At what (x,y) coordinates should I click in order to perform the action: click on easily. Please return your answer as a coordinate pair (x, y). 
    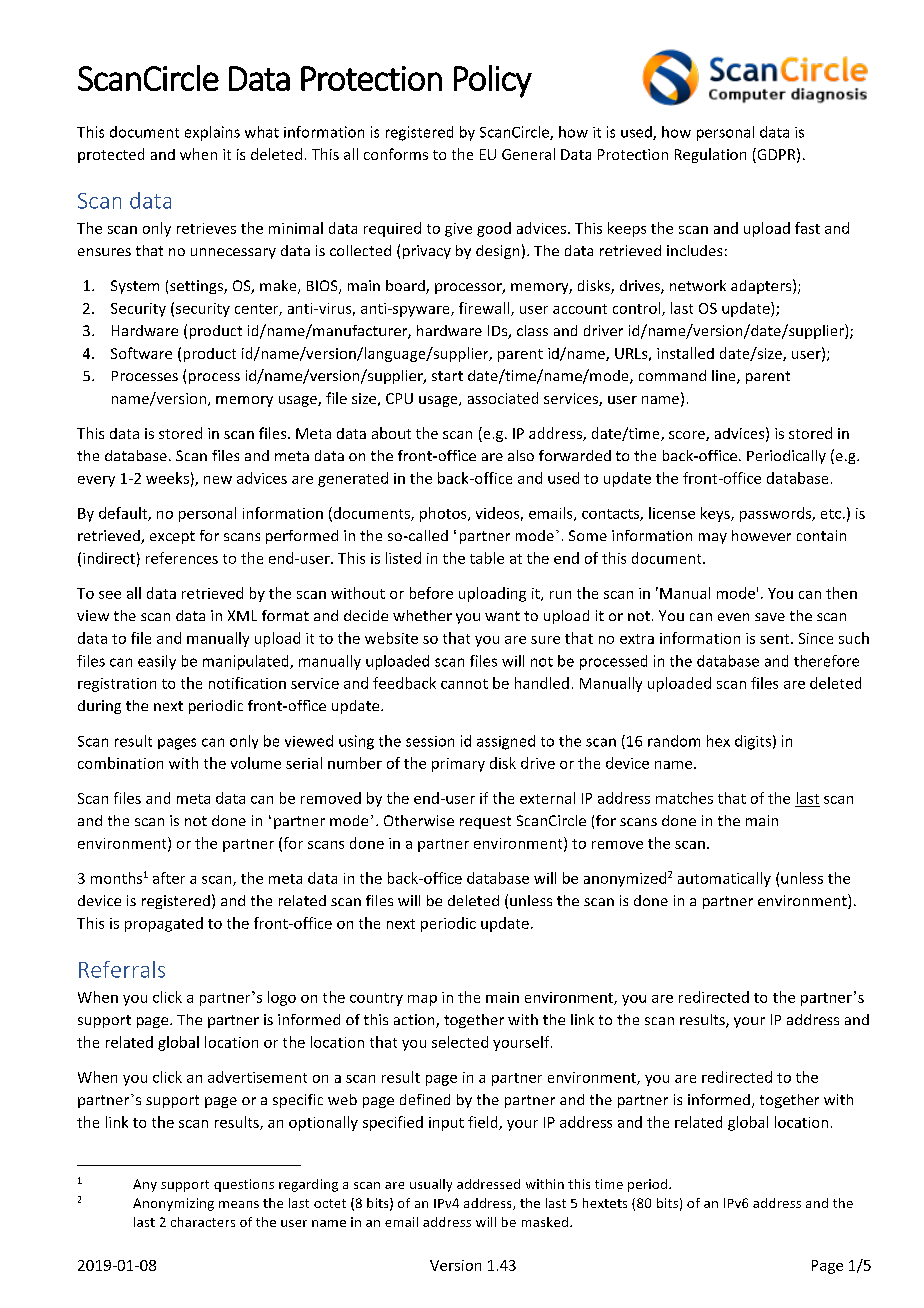
    Looking at the image, I should click on (157, 662).
